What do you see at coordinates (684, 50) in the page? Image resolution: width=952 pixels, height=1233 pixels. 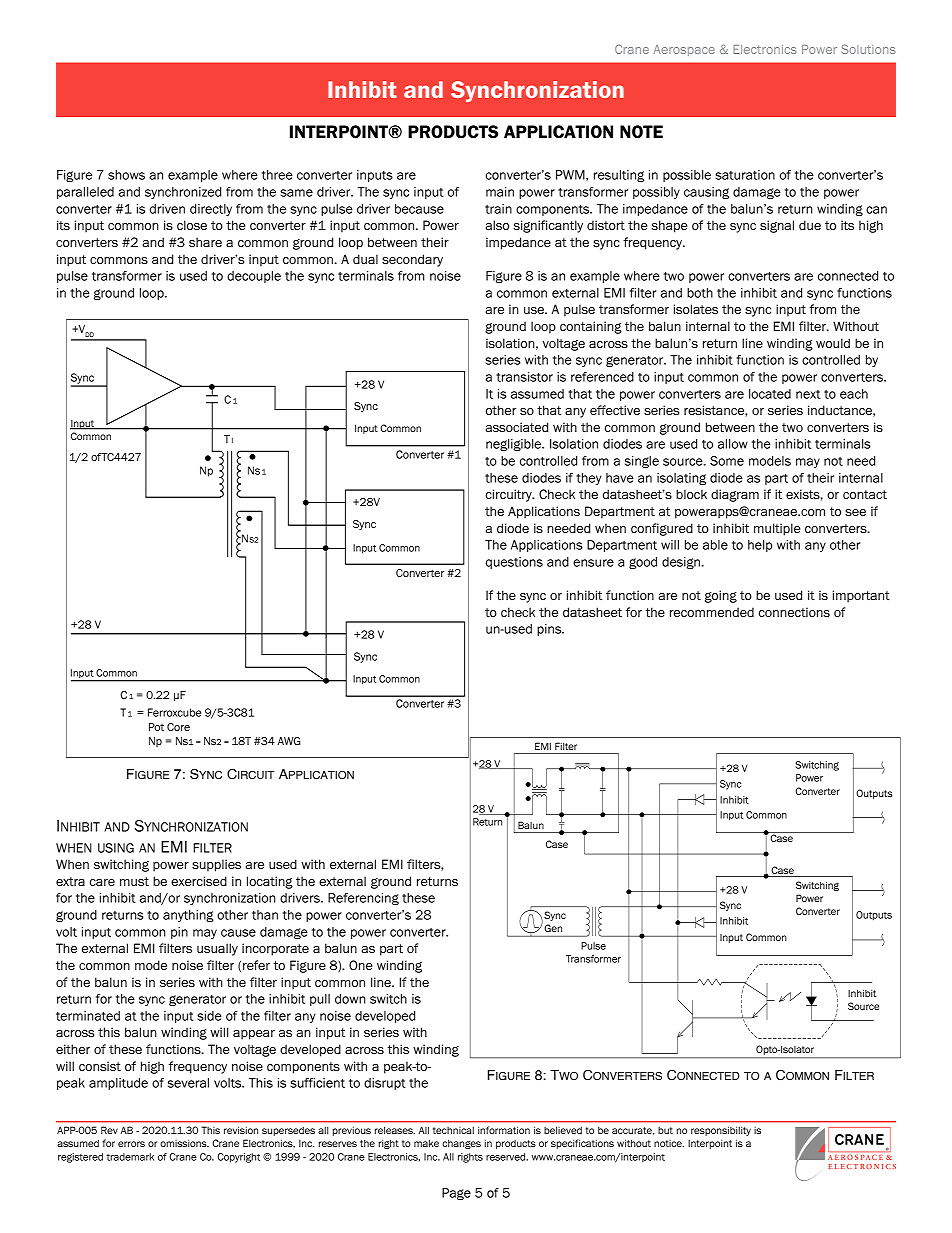 I see `Aerospace` at bounding box center [684, 50].
